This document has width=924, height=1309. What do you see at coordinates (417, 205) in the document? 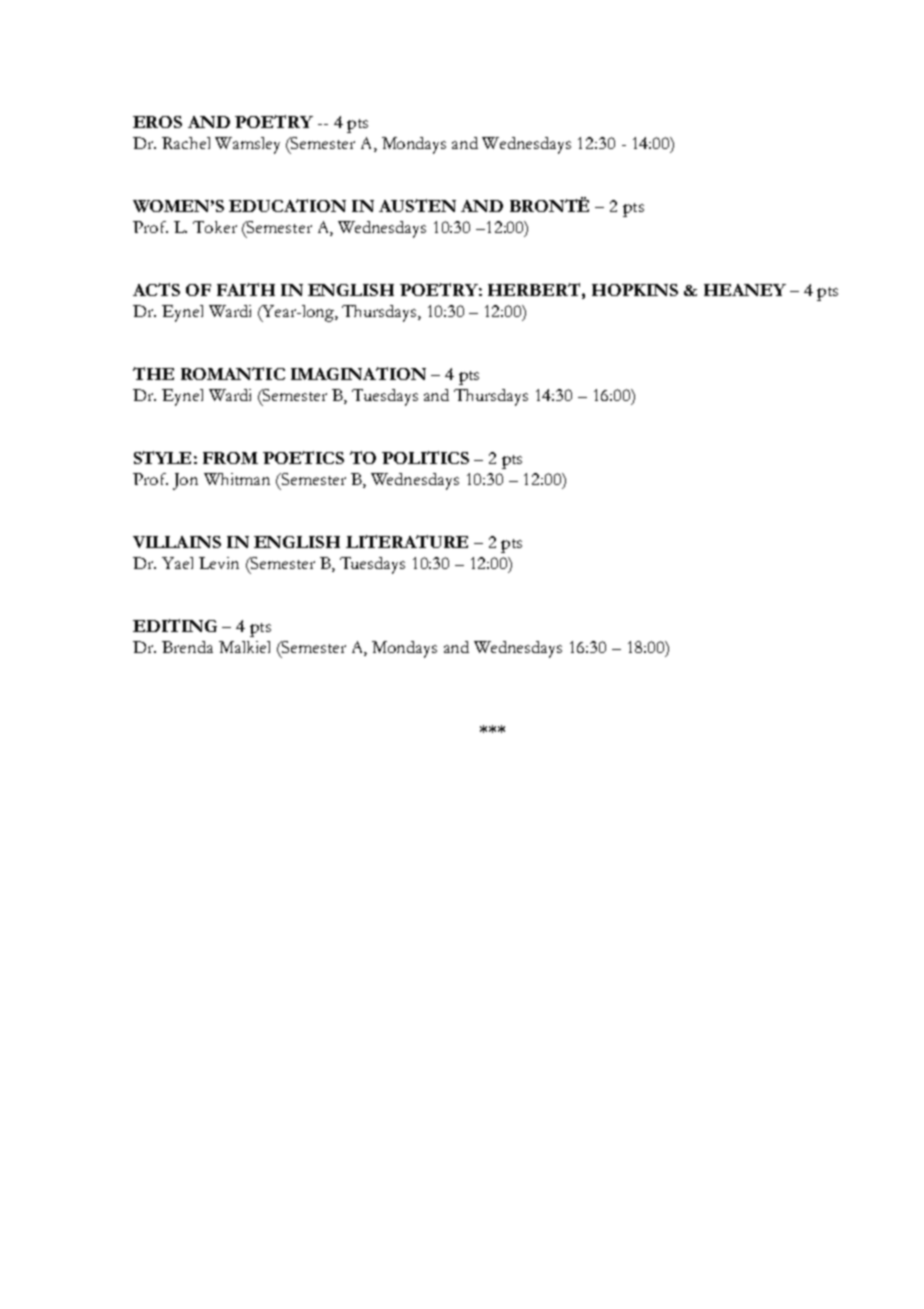
I see `AUSTEN` at bounding box center [417, 205].
